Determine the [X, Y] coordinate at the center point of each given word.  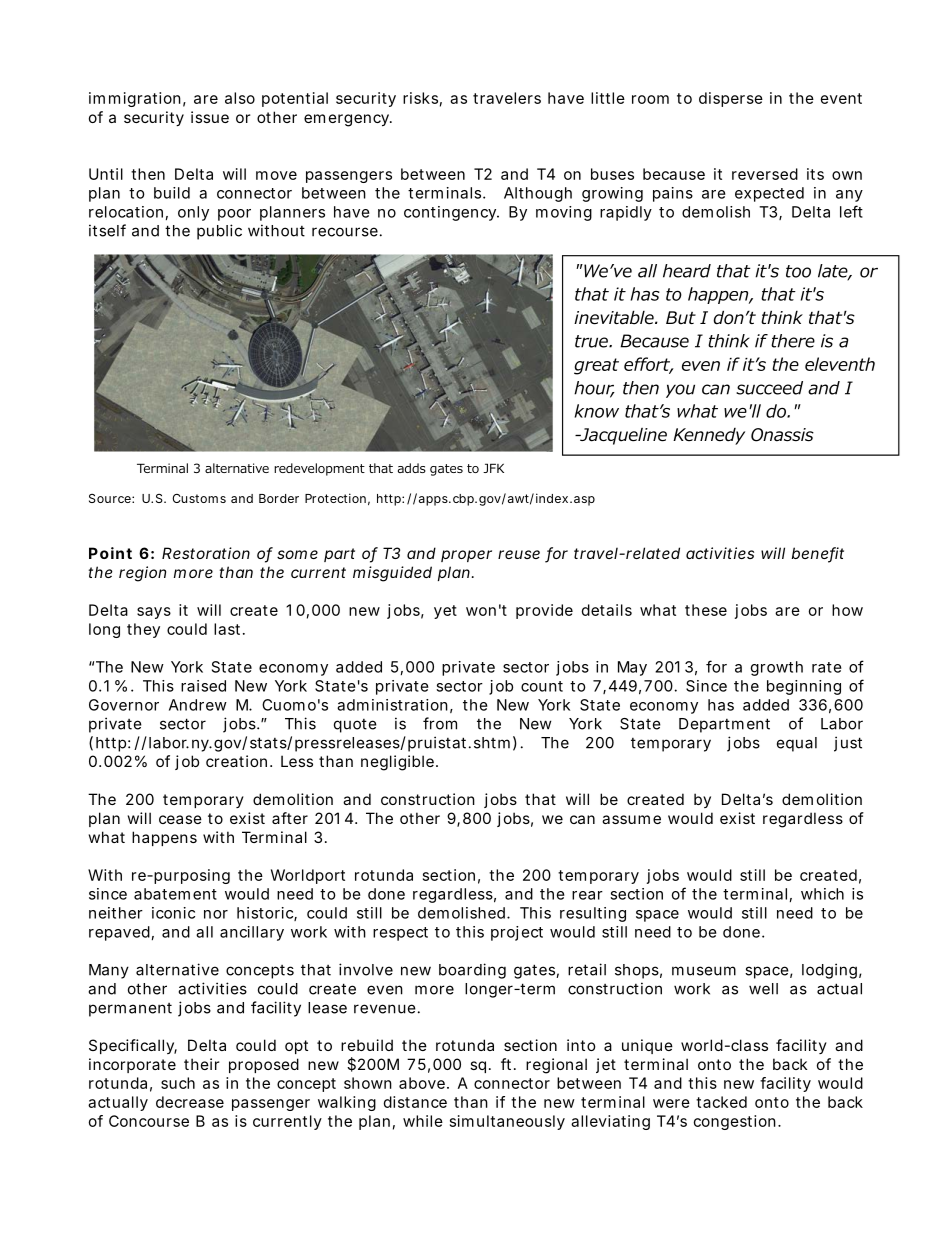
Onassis [782, 435]
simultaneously [507, 1122]
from [440, 723]
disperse [731, 99]
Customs [199, 498]
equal [797, 744]
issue [210, 117]
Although [538, 194]
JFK [493, 468]
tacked [721, 1102]
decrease [190, 1102]
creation [238, 761]
